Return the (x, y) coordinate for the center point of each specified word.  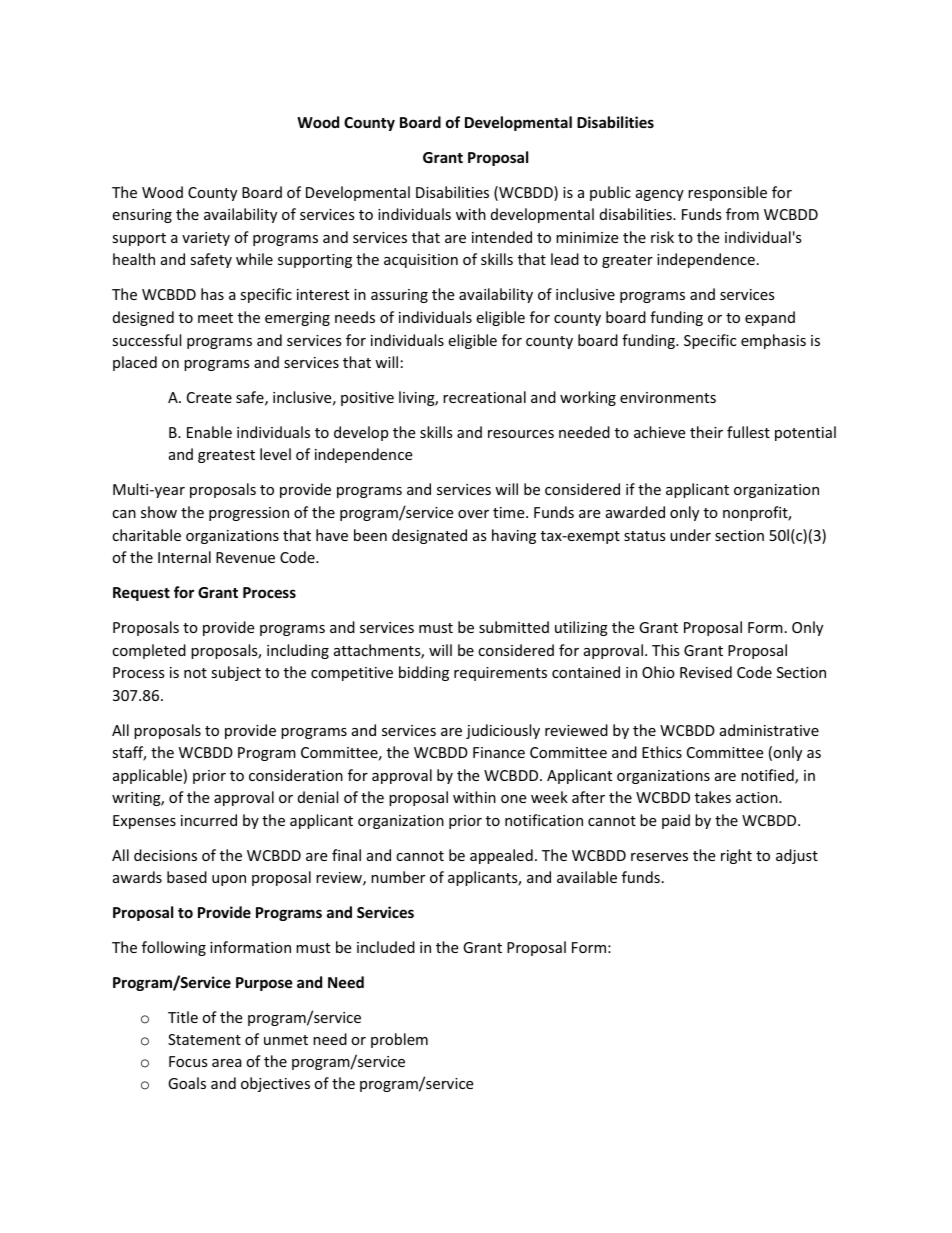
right (736, 856)
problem (399, 1040)
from (742, 214)
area (227, 1063)
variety (206, 239)
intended (502, 237)
